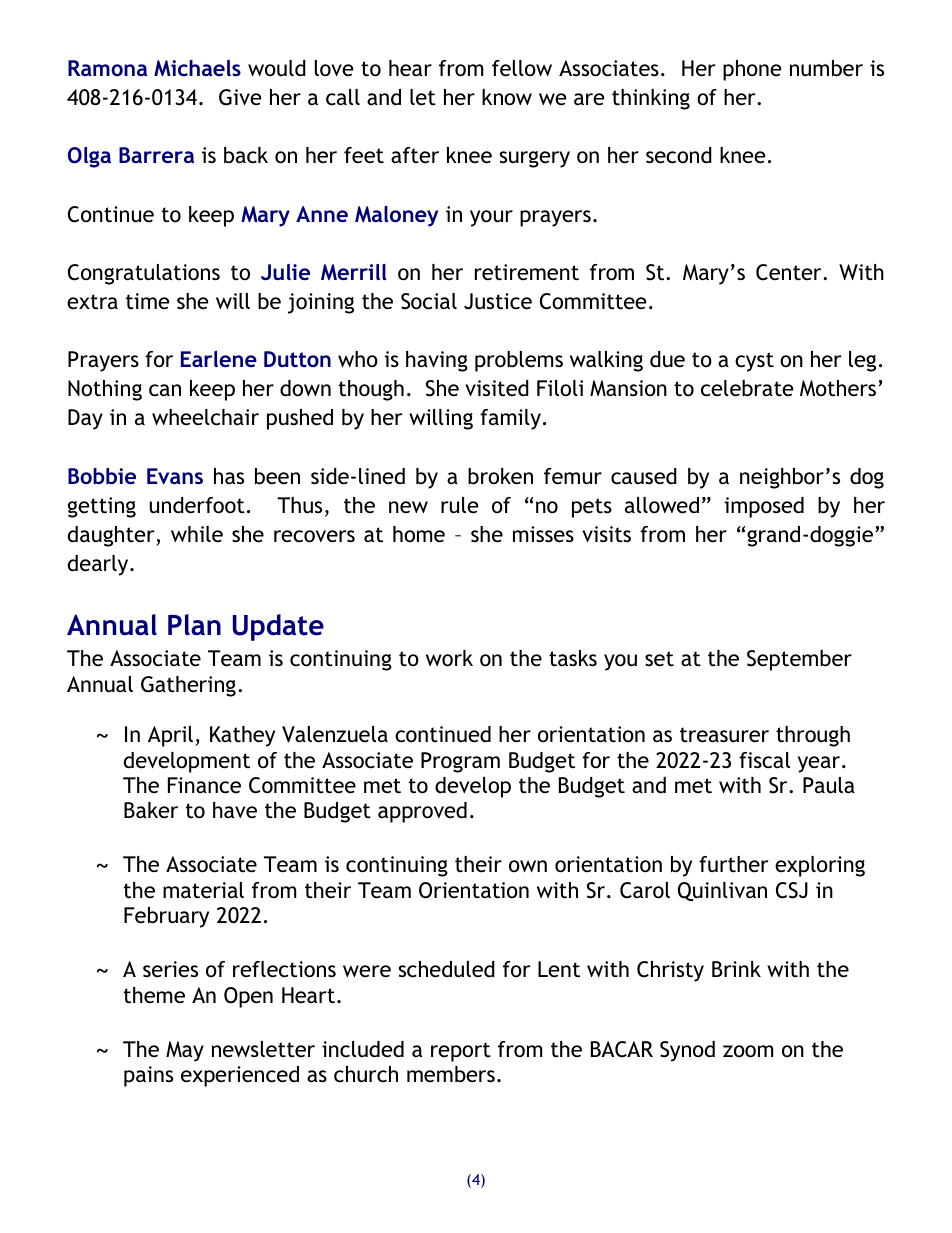 The width and height of the image is (952, 1233). Describe the element at coordinates (752, 70) in the image. I see `phone` at that location.
